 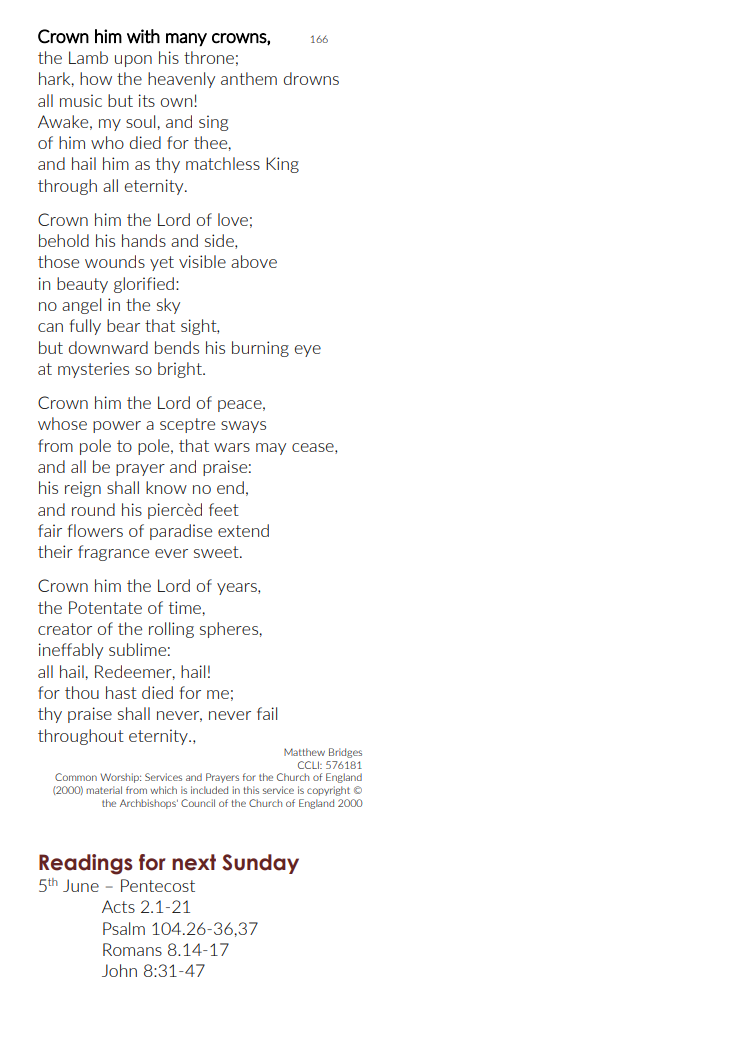 I want to click on eye, so click(x=308, y=351).
